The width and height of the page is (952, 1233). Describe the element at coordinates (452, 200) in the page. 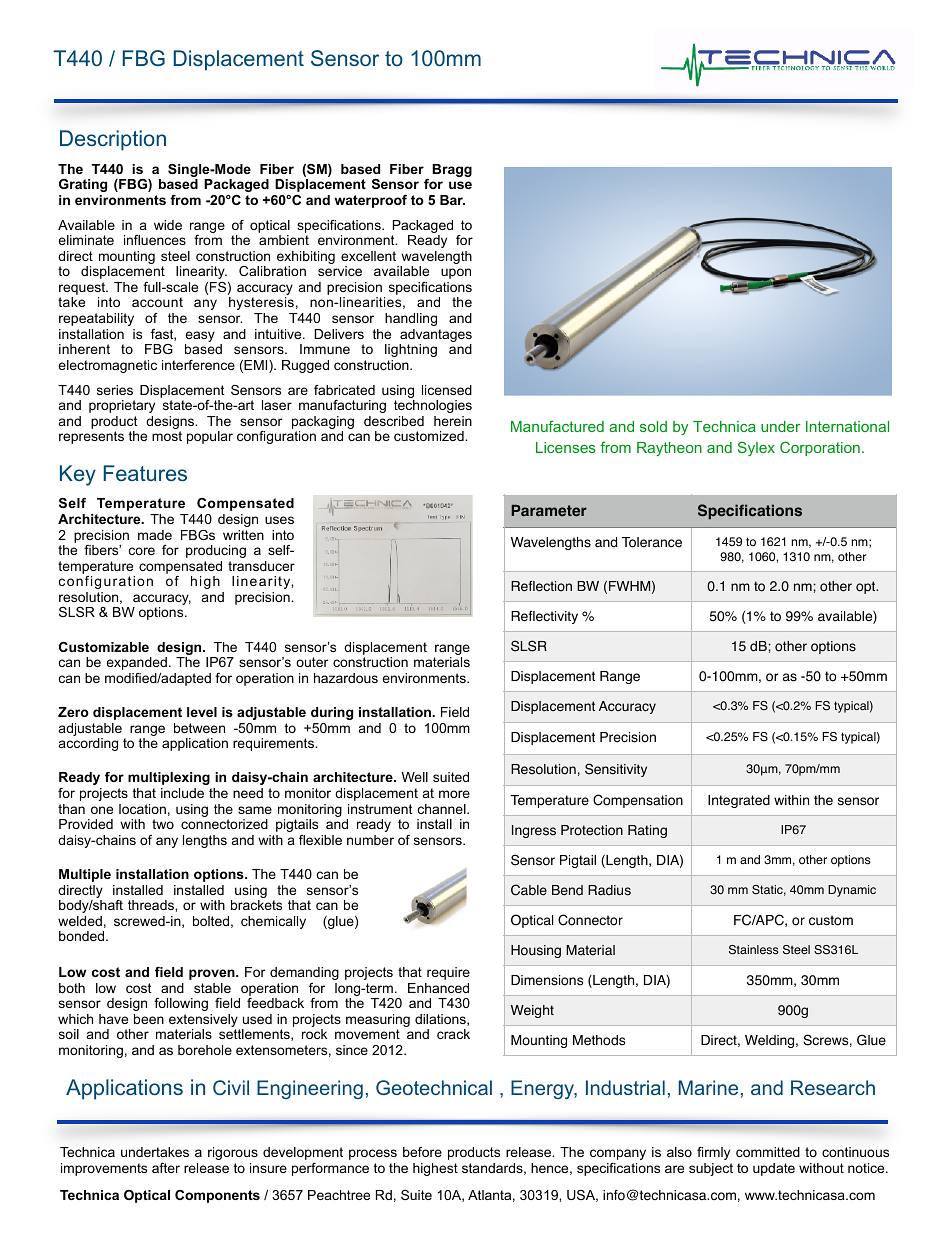

I see `Bar` at that location.
